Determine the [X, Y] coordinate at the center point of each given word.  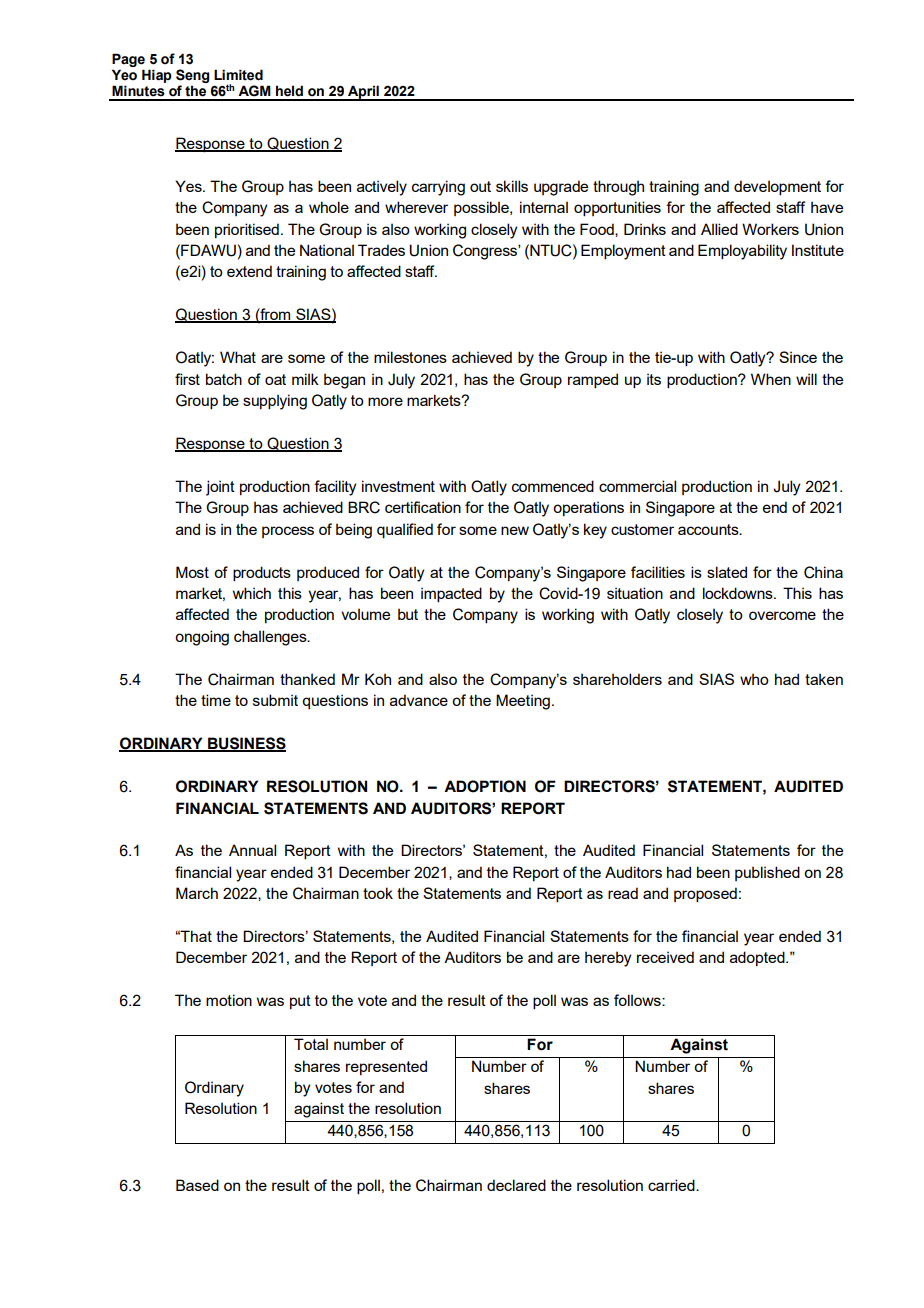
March [197, 893]
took [378, 893]
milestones [410, 357]
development [777, 188]
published [767, 873]
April [363, 93]
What [238, 357]
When [771, 379]
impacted [451, 595]
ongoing [202, 638]
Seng [192, 76]
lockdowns [739, 593]
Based [197, 1185]
